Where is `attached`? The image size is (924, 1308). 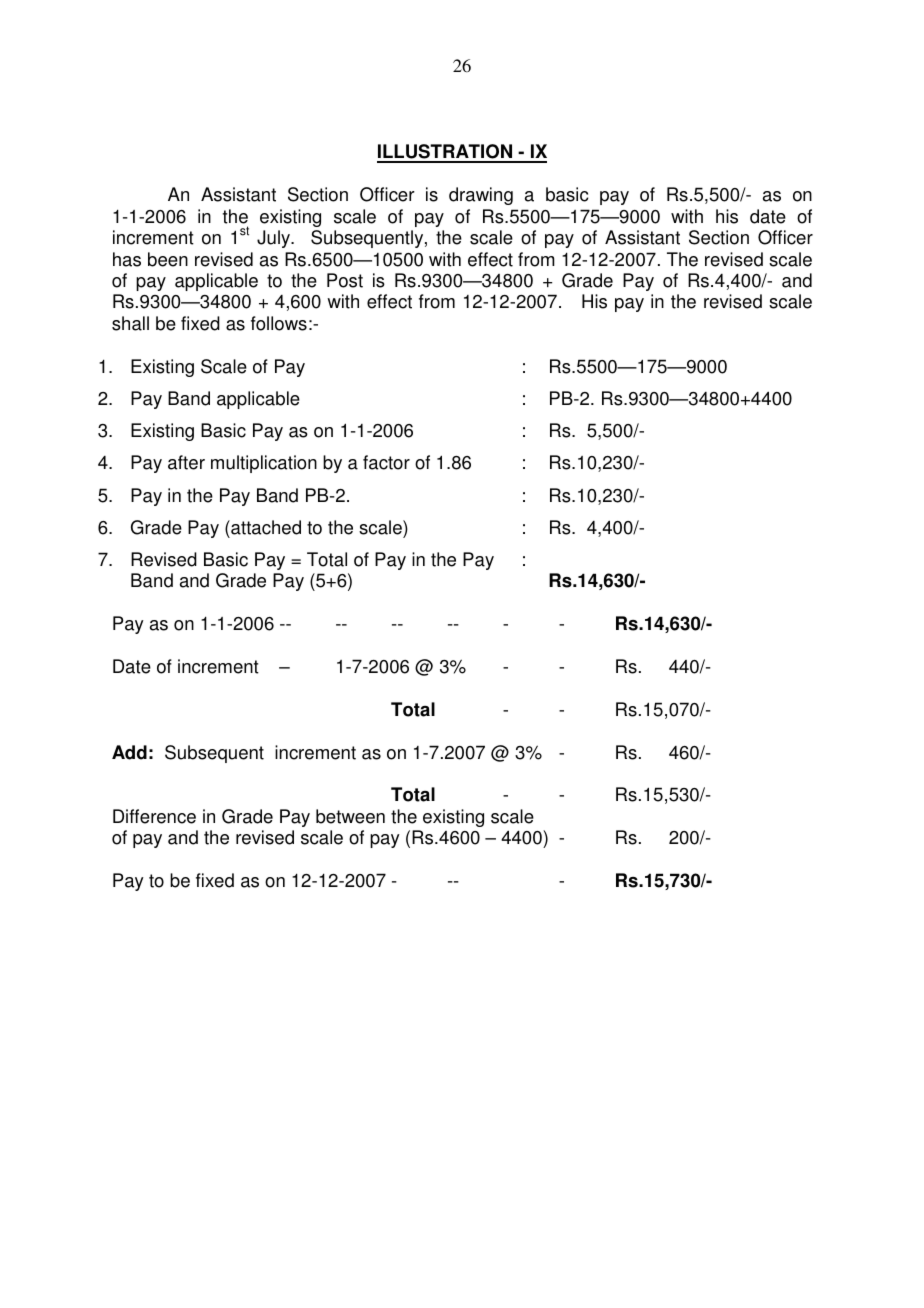
attached is located at coordinates (265, 527).
